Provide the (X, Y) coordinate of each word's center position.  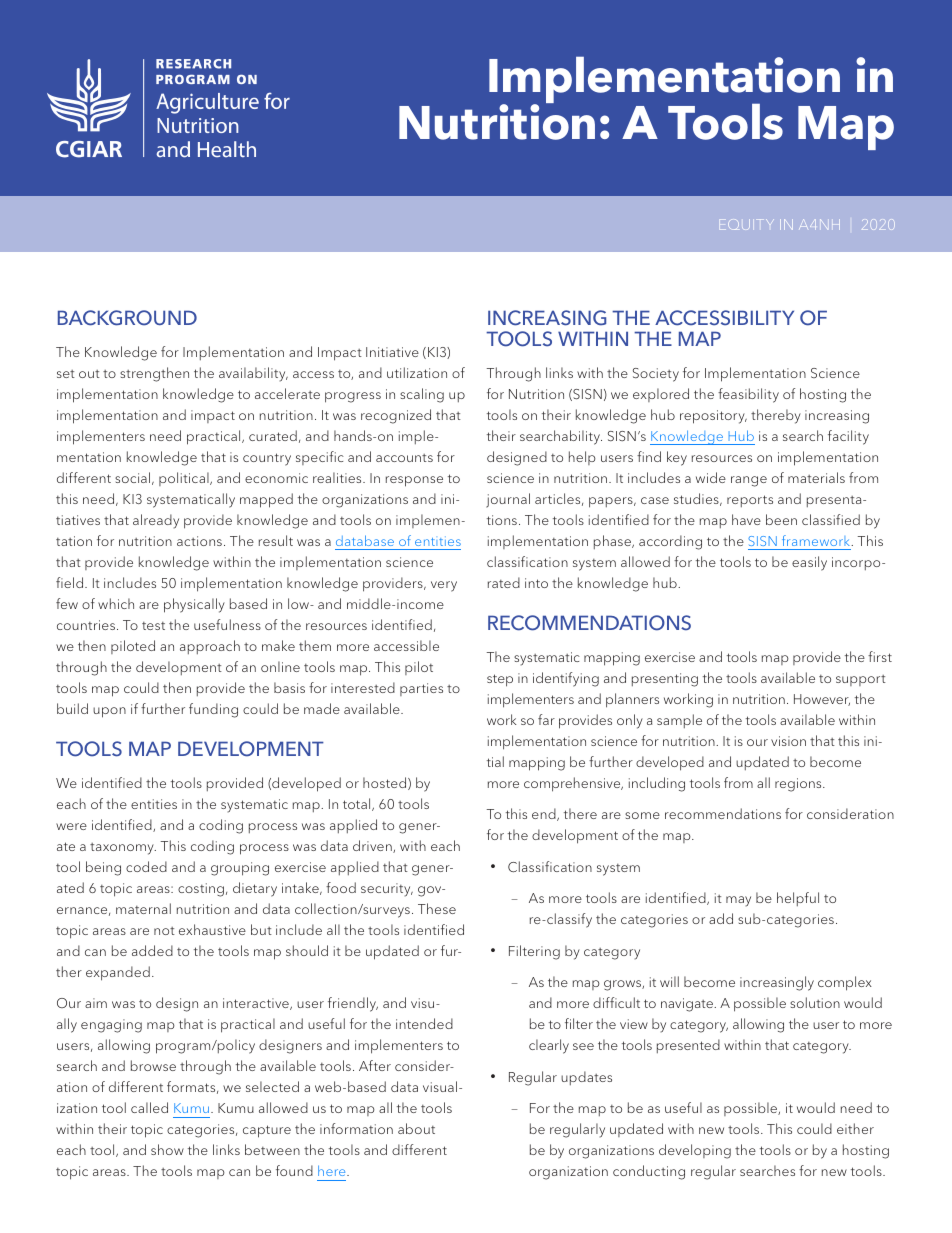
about (416, 1128)
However (822, 700)
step (500, 680)
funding (213, 710)
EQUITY (747, 224)
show (167, 1149)
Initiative (392, 352)
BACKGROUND (127, 318)
